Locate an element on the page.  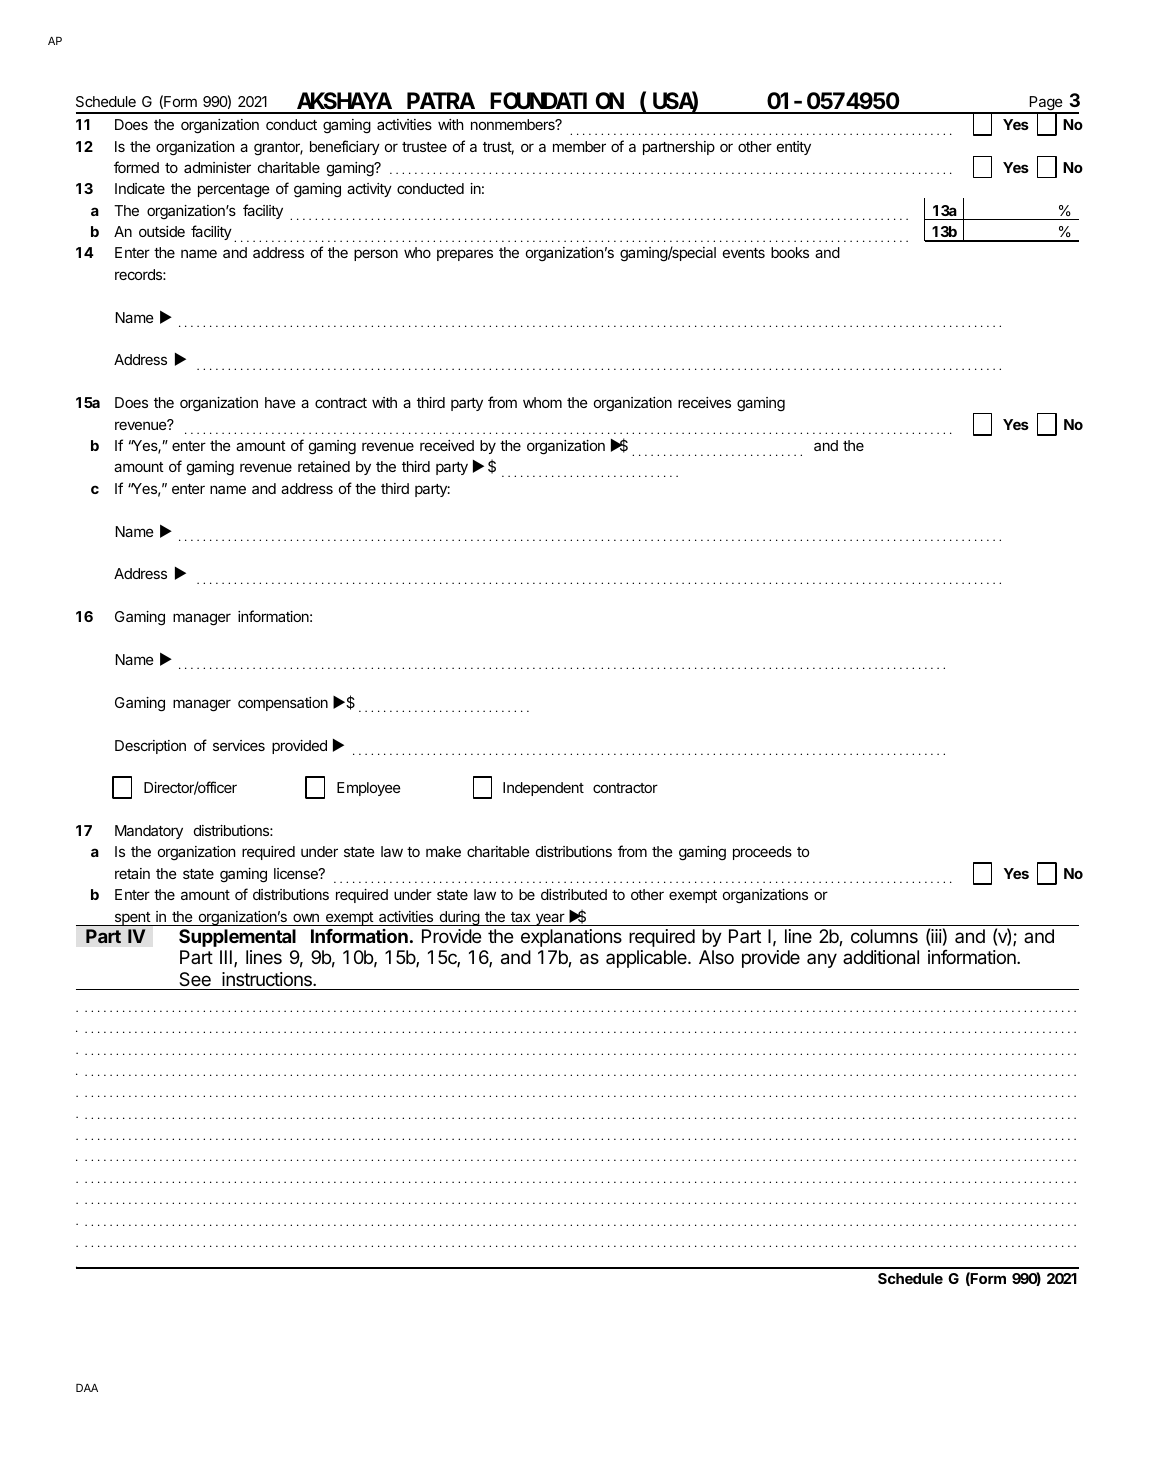
entity is located at coordinates (794, 148).
